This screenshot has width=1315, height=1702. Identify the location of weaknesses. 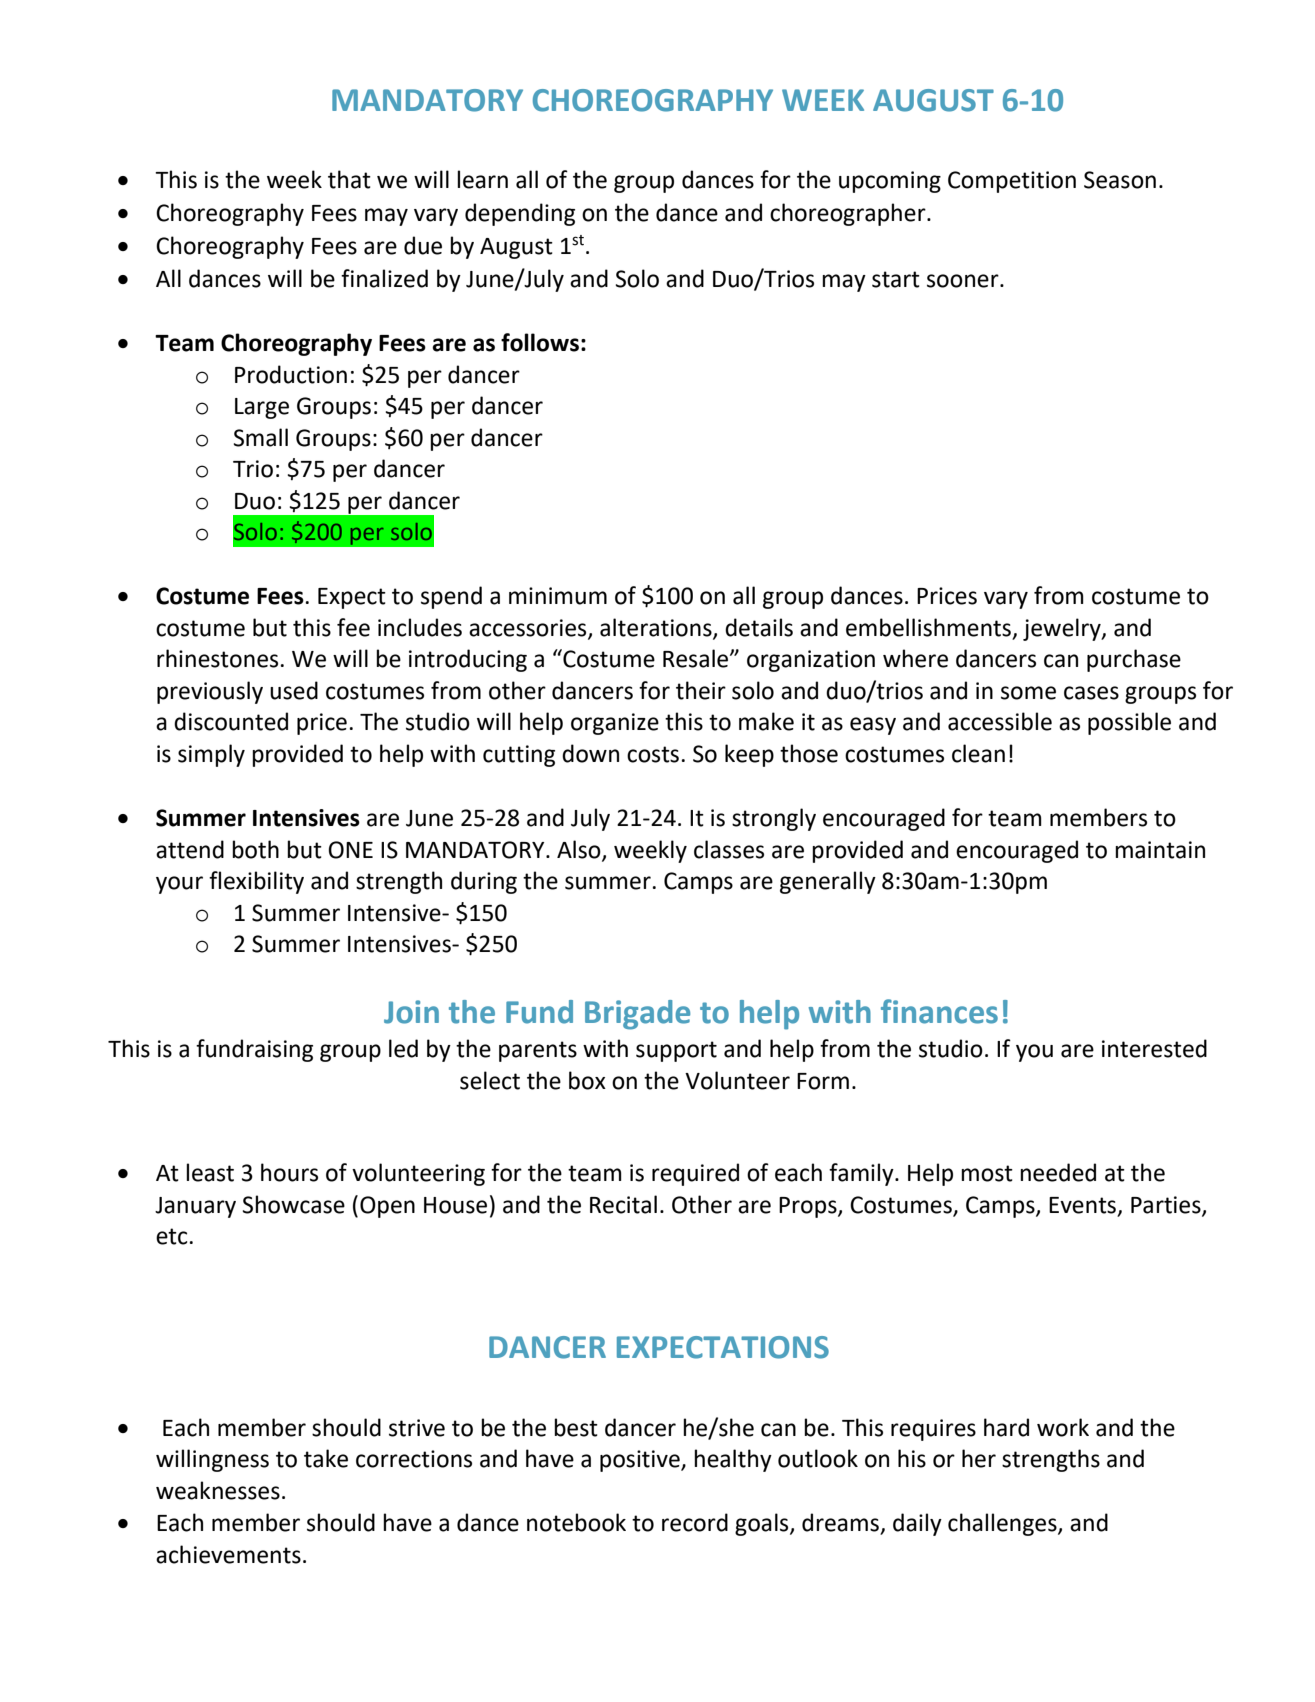
(218, 1490).
